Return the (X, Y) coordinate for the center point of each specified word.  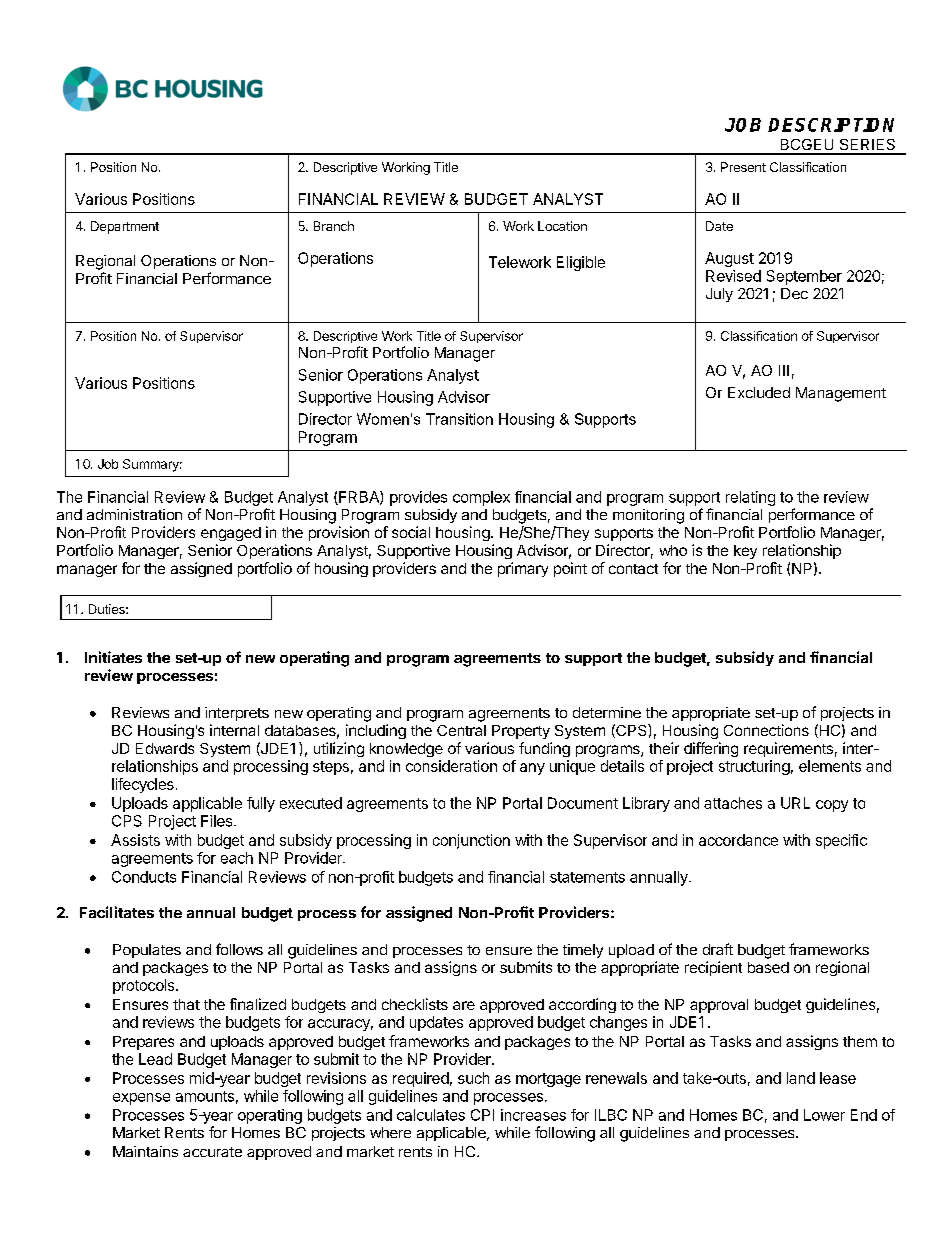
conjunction (471, 841)
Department (125, 227)
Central (461, 730)
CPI (482, 1115)
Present (743, 167)
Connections (766, 730)
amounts (205, 1096)
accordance (738, 840)
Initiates (113, 657)
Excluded (759, 392)
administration (134, 514)
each (237, 858)
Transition (459, 419)
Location (562, 226)
